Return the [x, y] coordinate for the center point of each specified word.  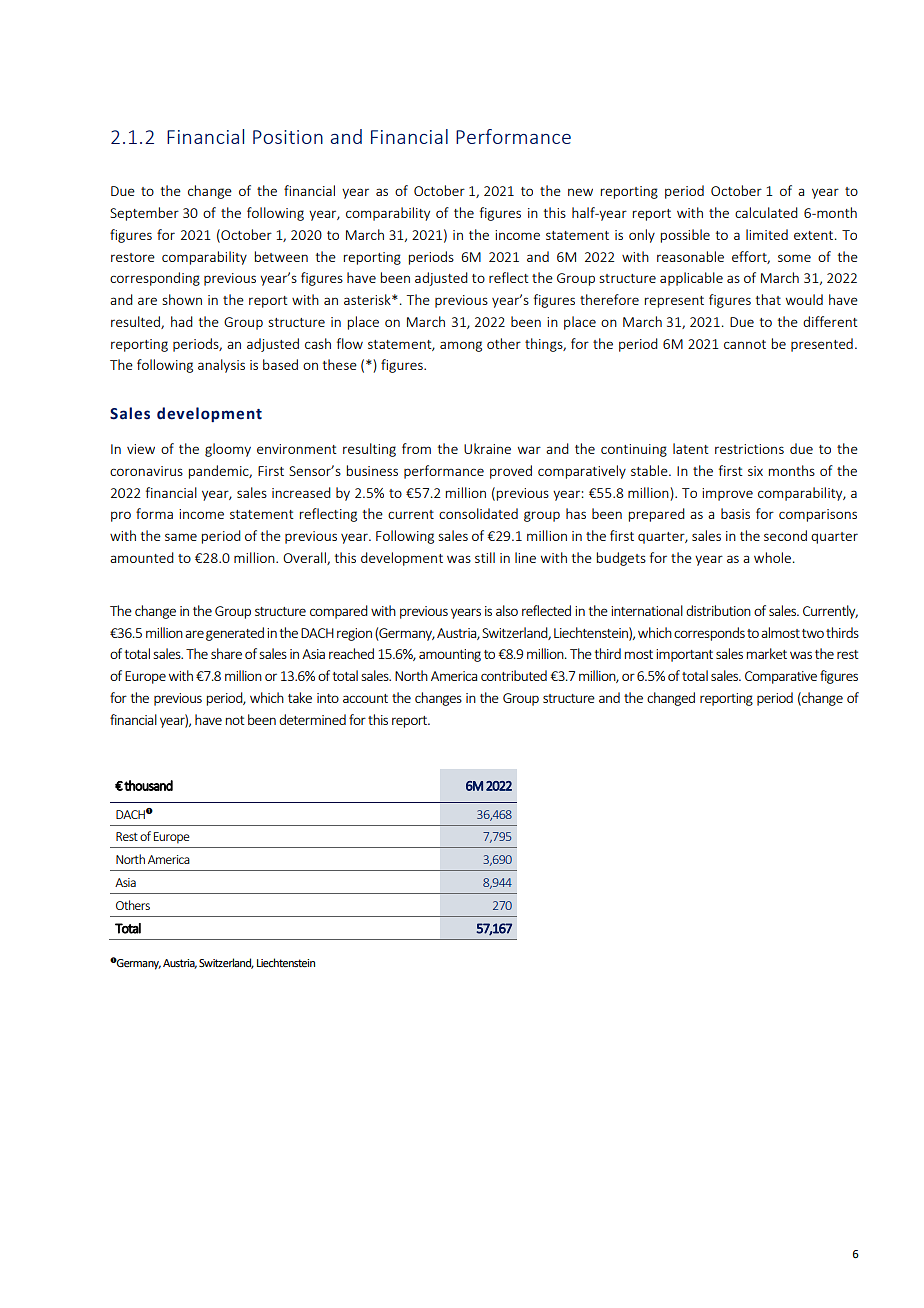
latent [691, 448]
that [768, 299]
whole [774, 557]
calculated [766, 212]
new [580, 192]
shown [182, 299]
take [300, 697]
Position [288, 137]
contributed [514, 675]
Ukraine [487, 448]
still [485, 557]
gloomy [228, 450]
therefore [609, 299]
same [181, 537]
